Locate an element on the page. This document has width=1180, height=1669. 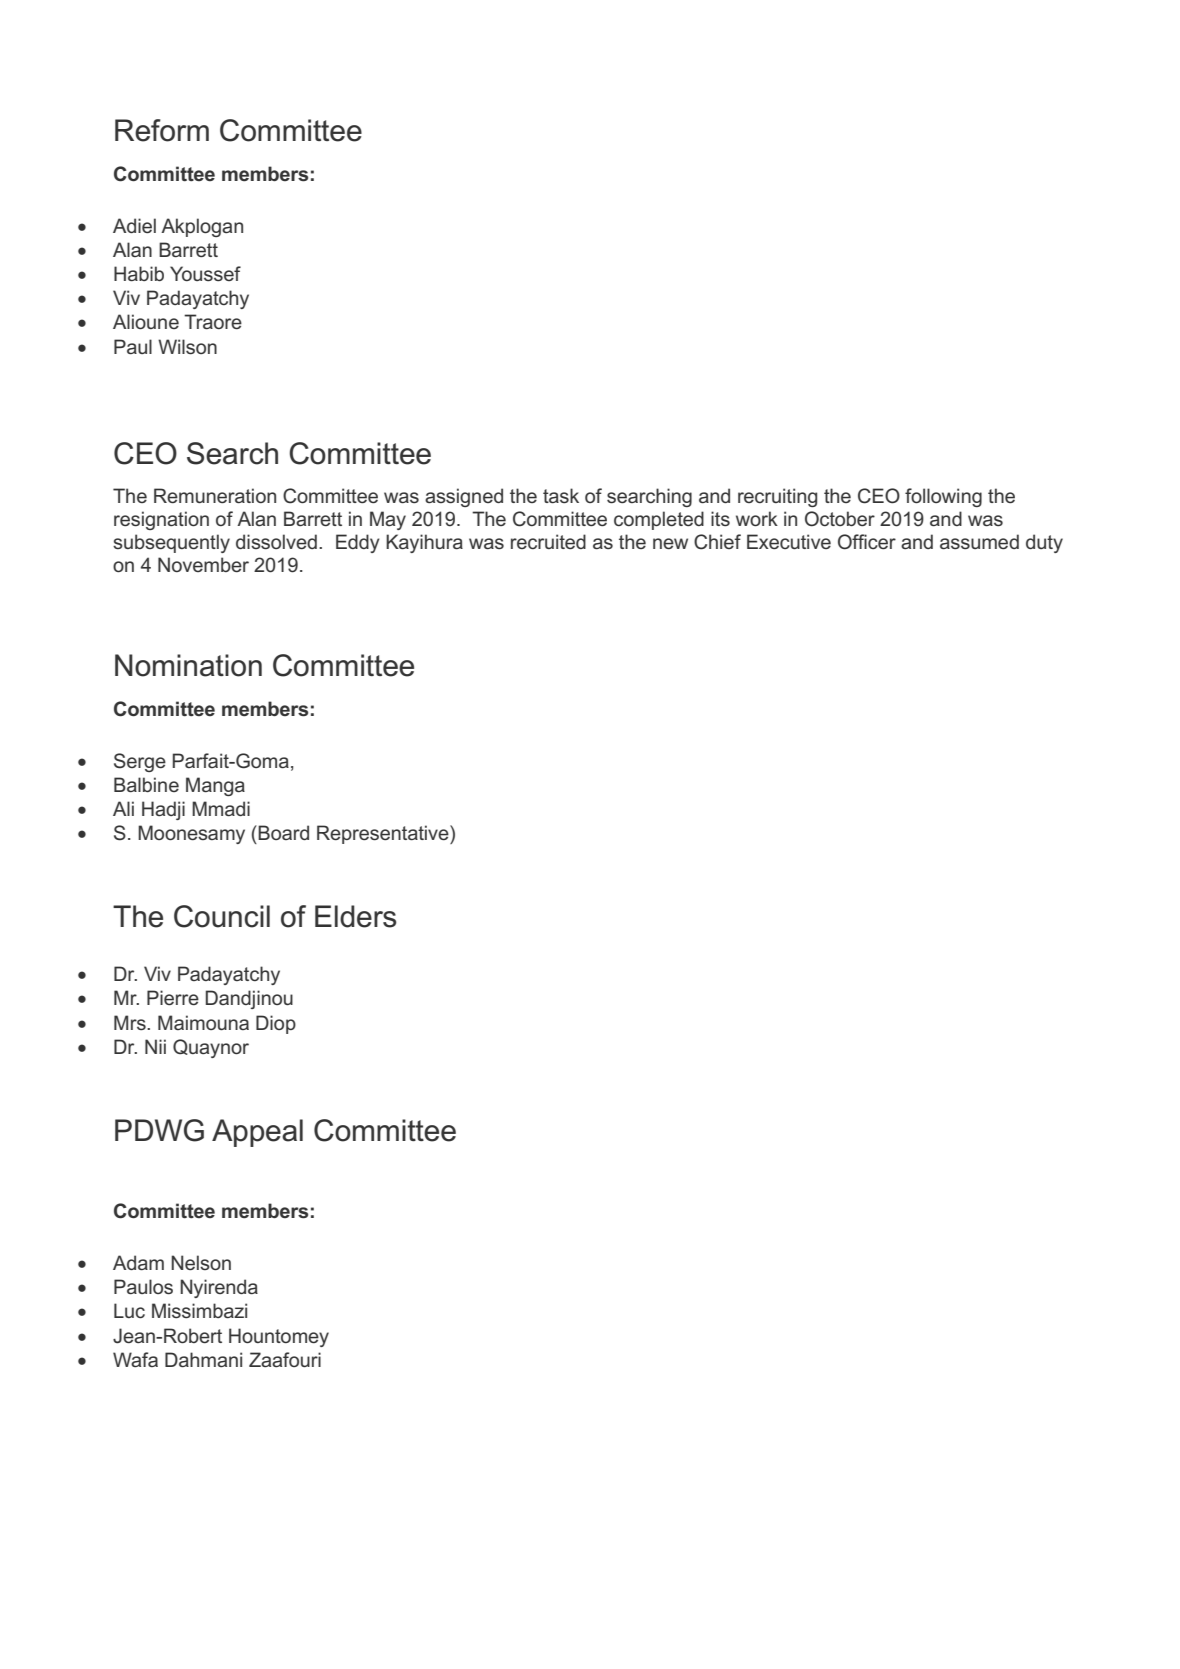
Habib is located at coordinates (139, 273).
